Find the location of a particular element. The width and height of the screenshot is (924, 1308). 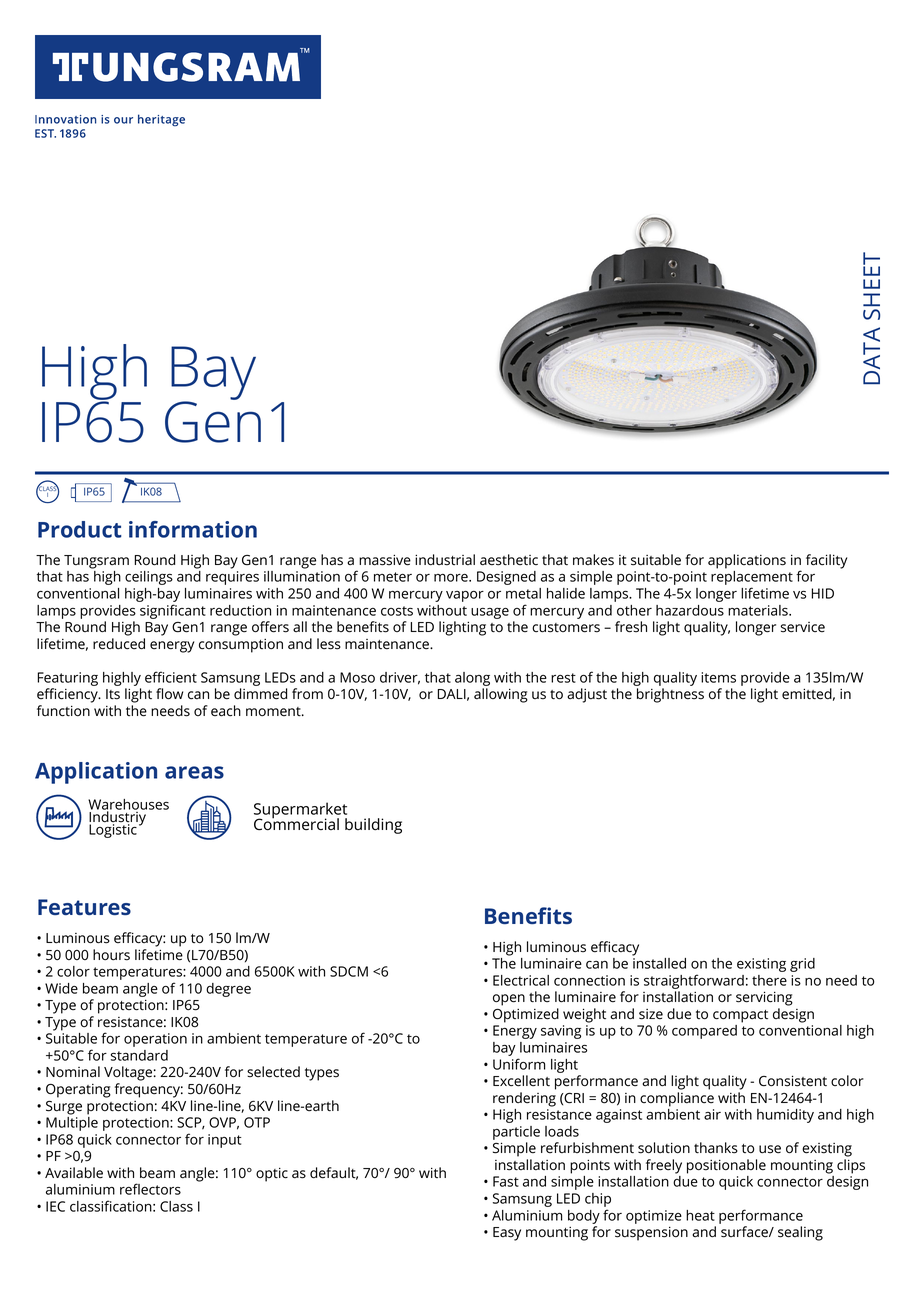

servicing is located at coordinates (764, 998).
